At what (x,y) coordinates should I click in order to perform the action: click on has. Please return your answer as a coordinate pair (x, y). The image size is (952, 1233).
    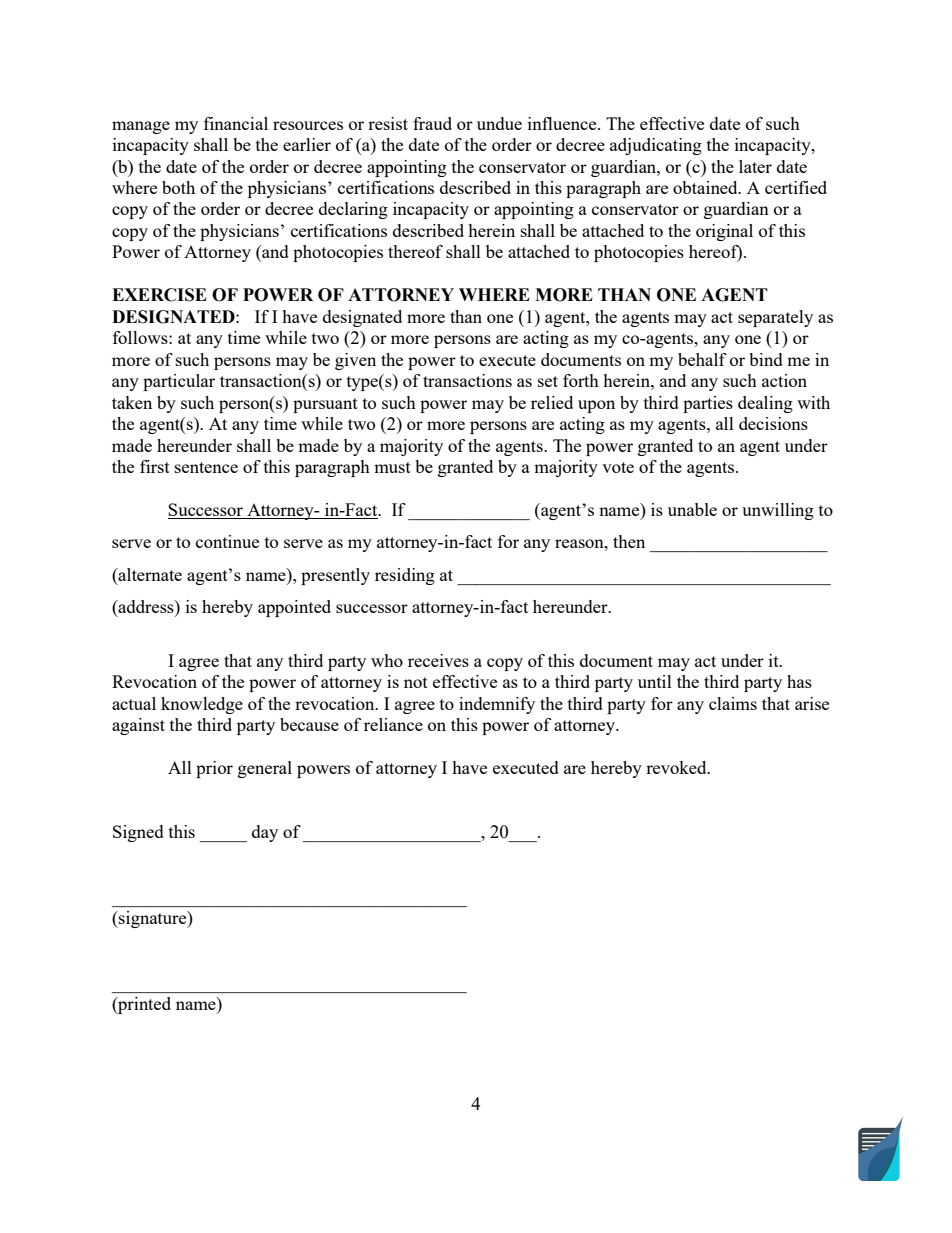
    Looking at the image, I should click on (799, 681).
